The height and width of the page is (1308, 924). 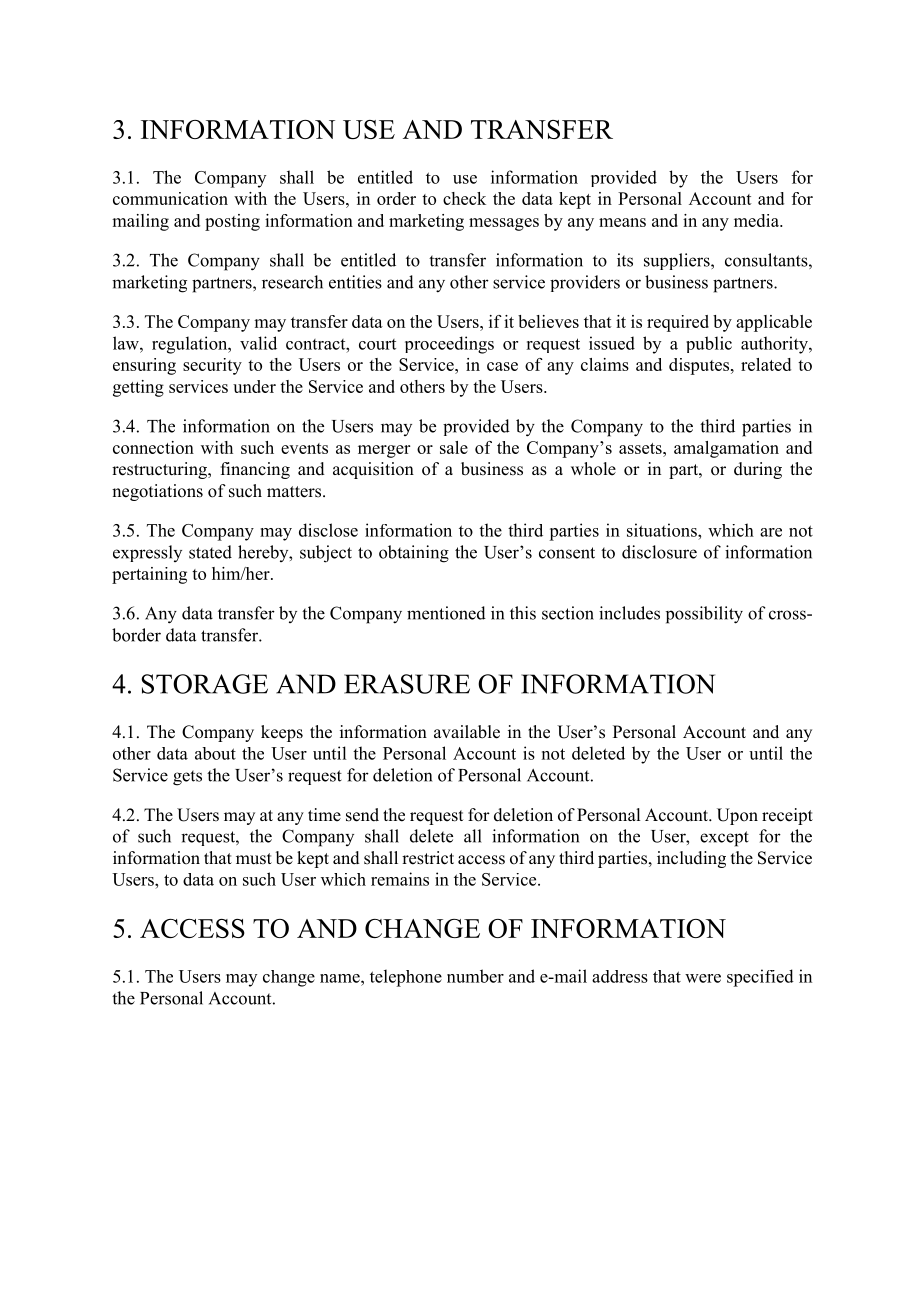 I want to click on posting, so click(x=232, y=222).
